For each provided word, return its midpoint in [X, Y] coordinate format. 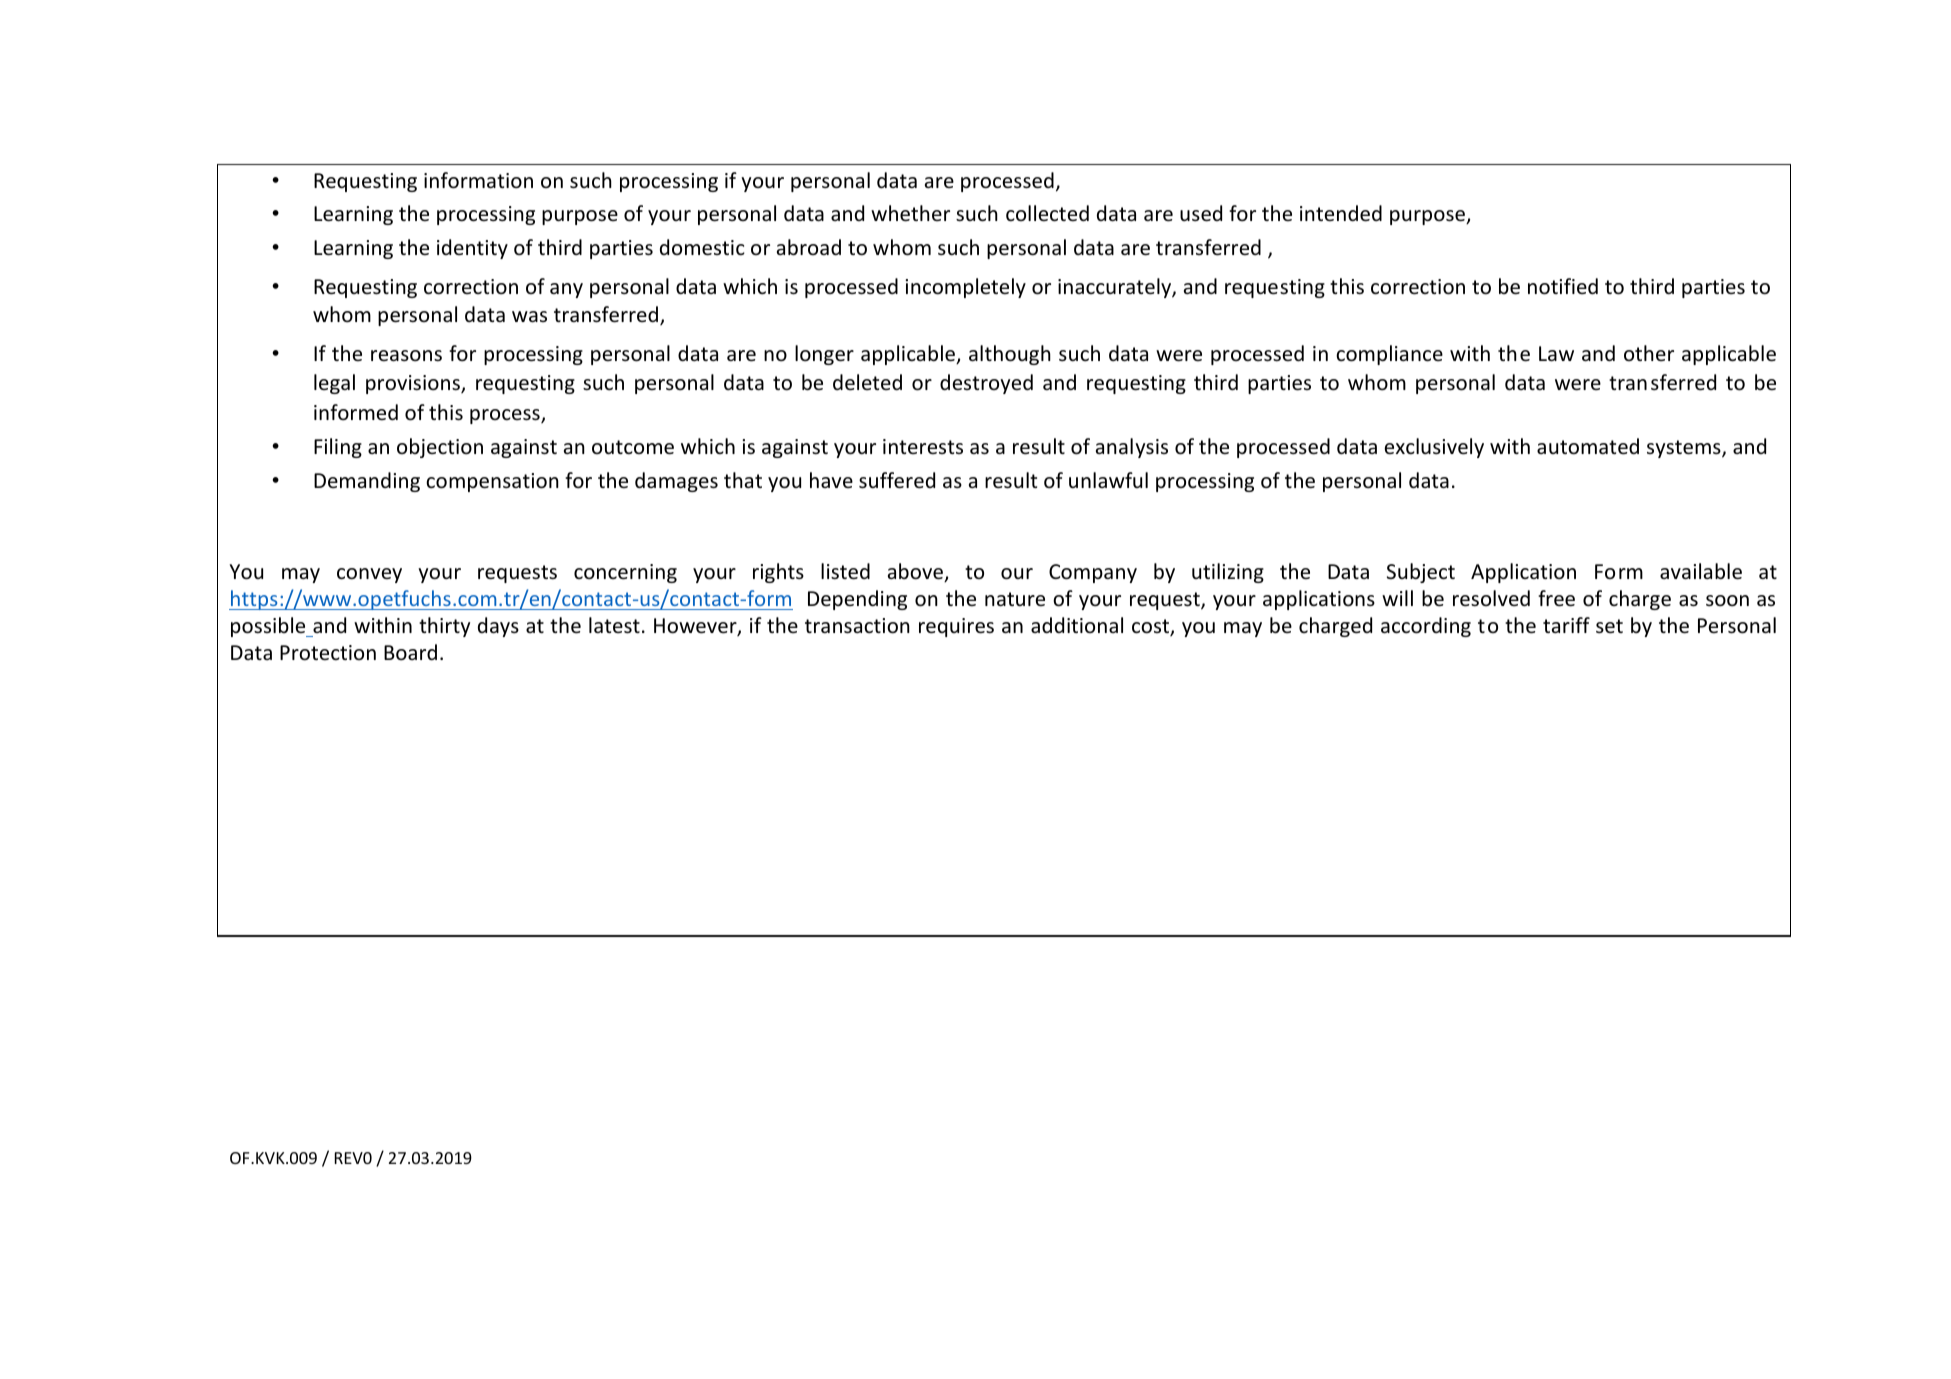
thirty [444, 627]
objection [440, 448]
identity [472, 249]
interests [923, 446]
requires [956, 627]
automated [1588, 446]
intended [1341, 213]
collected [1047, 213]
